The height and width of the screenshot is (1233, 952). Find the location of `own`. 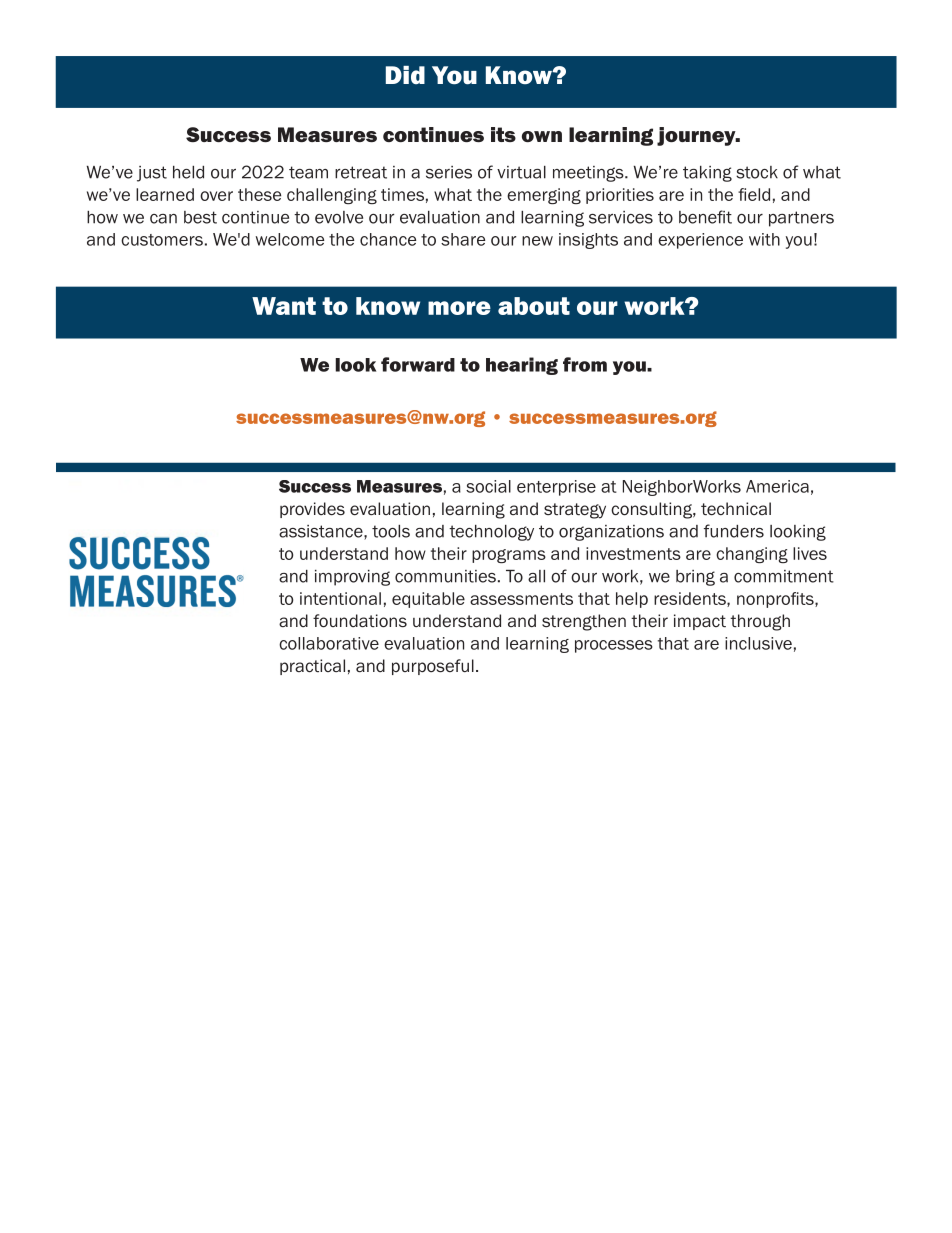

own is located at coordinates (542, 136).
